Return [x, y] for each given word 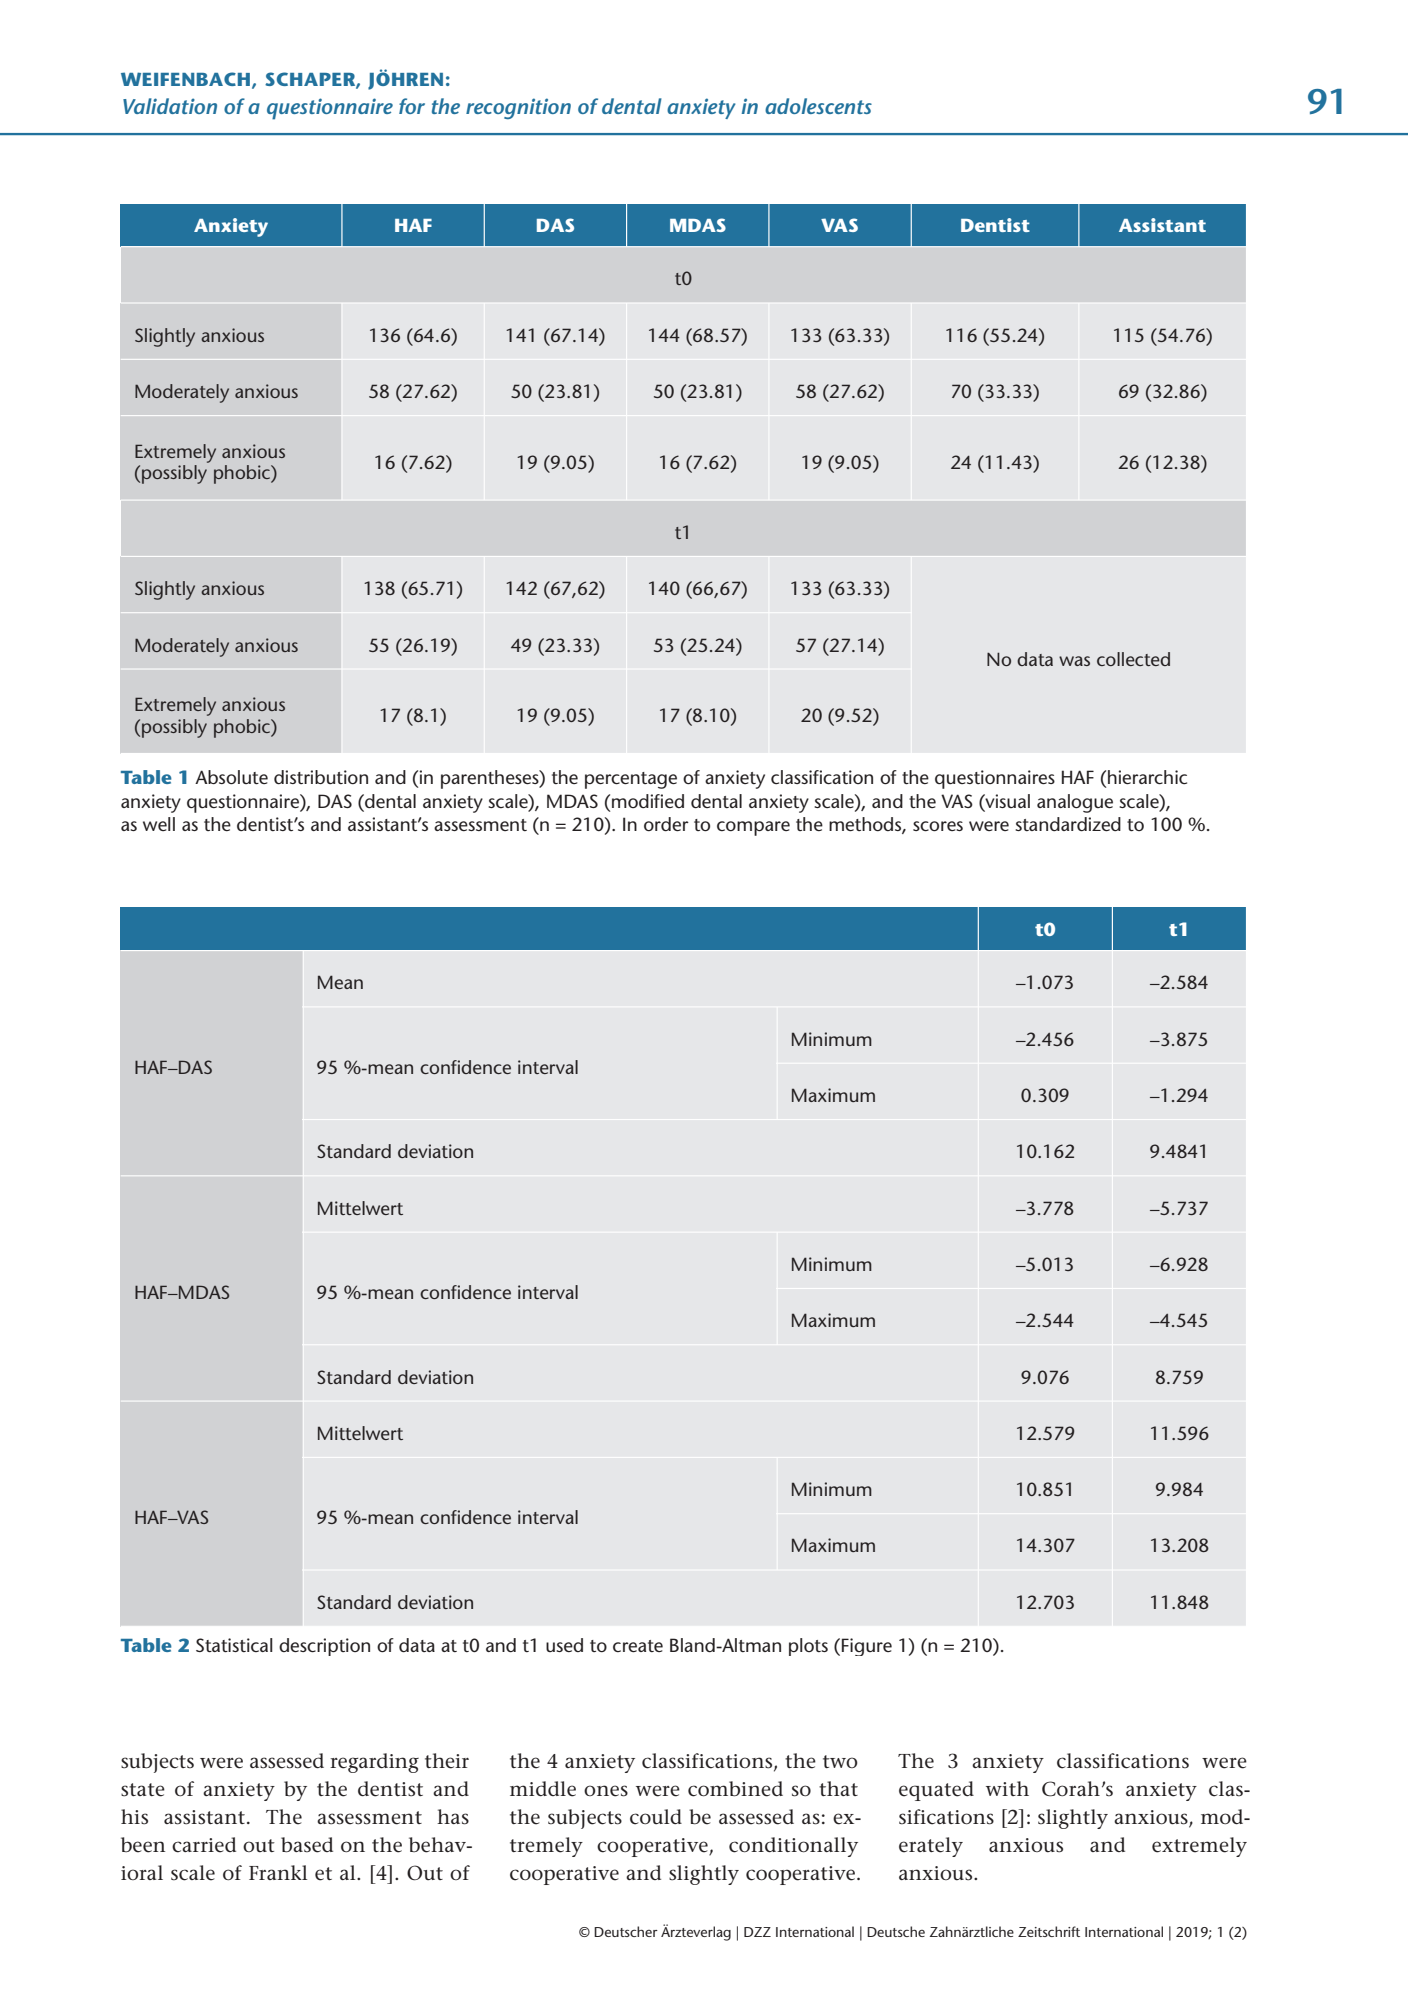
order [666, 824]
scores [938, 826]
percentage [631, 780]
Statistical [234, 1645]
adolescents [818, 106]
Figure [867, 1647]
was [1074, 661]
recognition [518, 108]
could [656, 1817]
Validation [170, 106]
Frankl [278, 1872]
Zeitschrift [1049, 1931]
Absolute [231, 777]
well [159, 824]
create [638, 1646]
